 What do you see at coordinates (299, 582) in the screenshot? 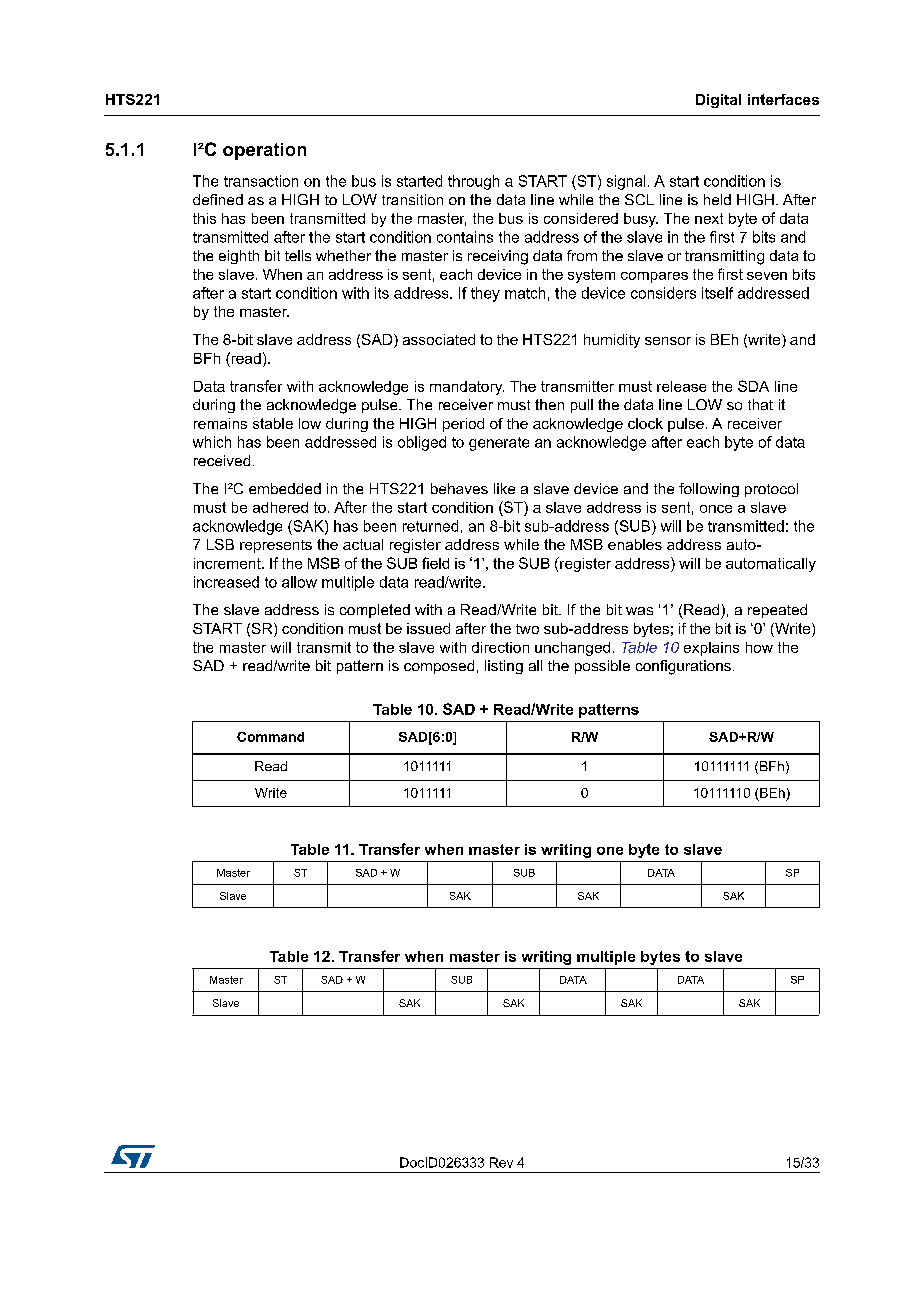
I see `allow` at bounding box center [299, 582].
